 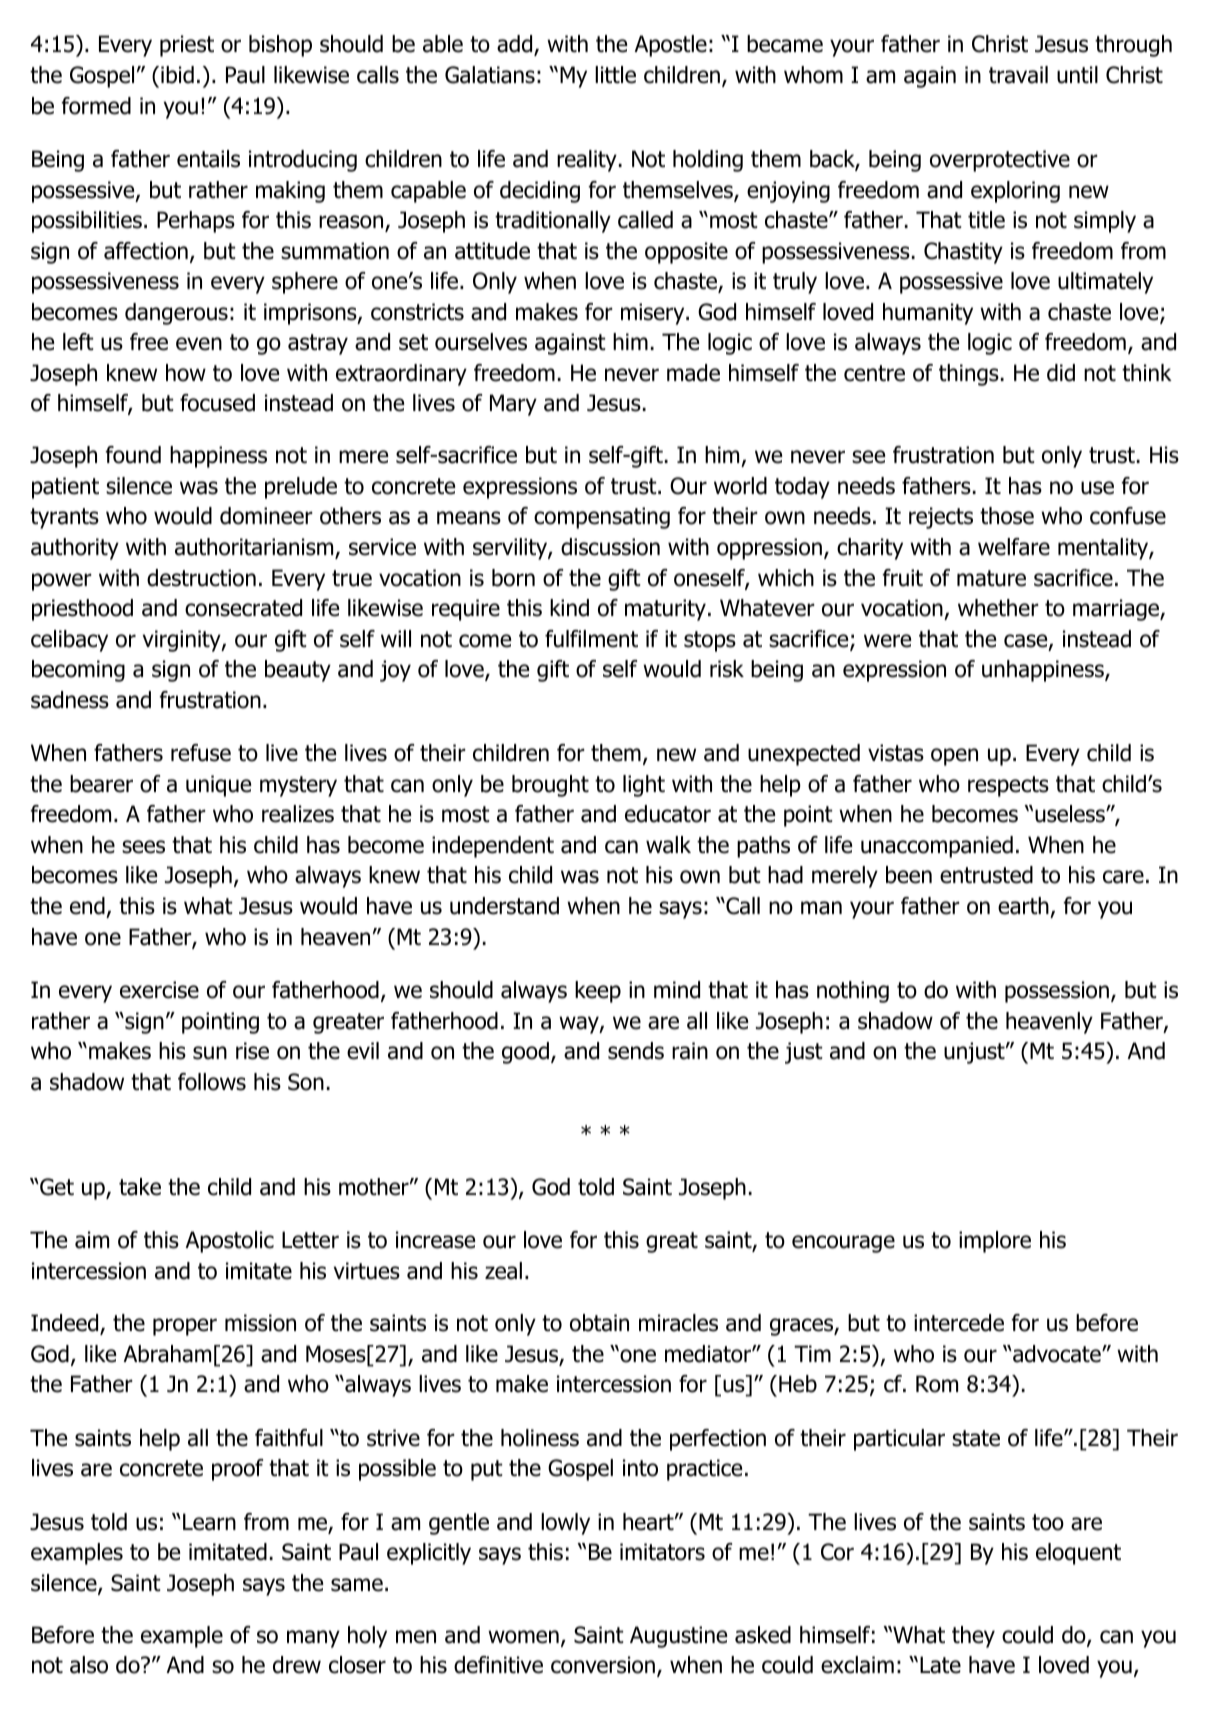 What do you see at coordinates (603, 1665) in the page?
I see `conversion` at bounding box center [603, 1665].
